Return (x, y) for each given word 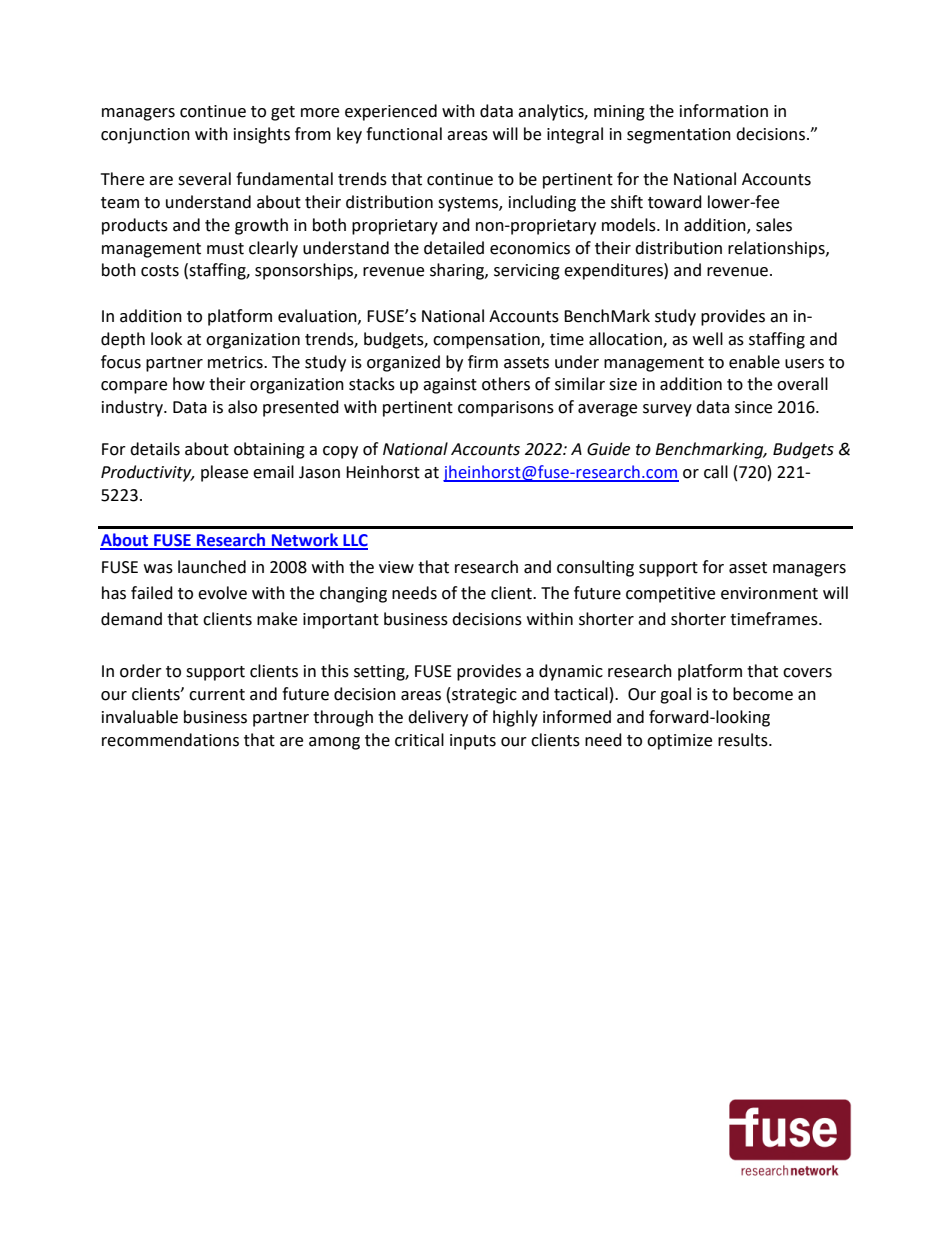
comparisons (506, 409)
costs (160, 271)
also (242, 407)
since (753, 407)
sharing (458, 271)
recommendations (170, 740)
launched (212, 567)
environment (769, 593)
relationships (777, 249)
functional (404, 134)
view (396, 567)
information (724, 111)
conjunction (145, 136)
